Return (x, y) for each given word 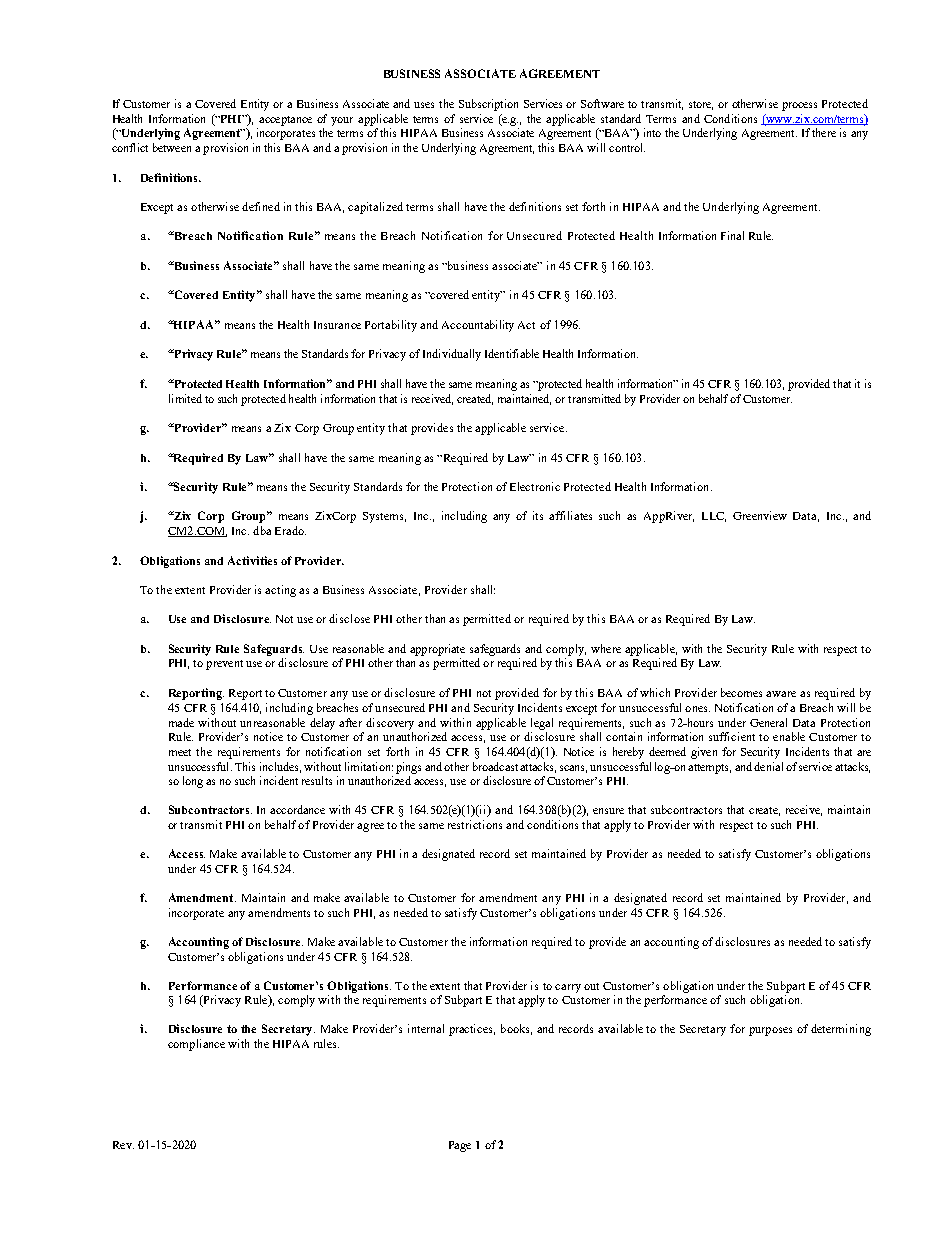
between (172, 147)
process (799, 106)
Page (460, 1146)
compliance (196, 1045)
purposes (770, 1031)
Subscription (488, 105)
